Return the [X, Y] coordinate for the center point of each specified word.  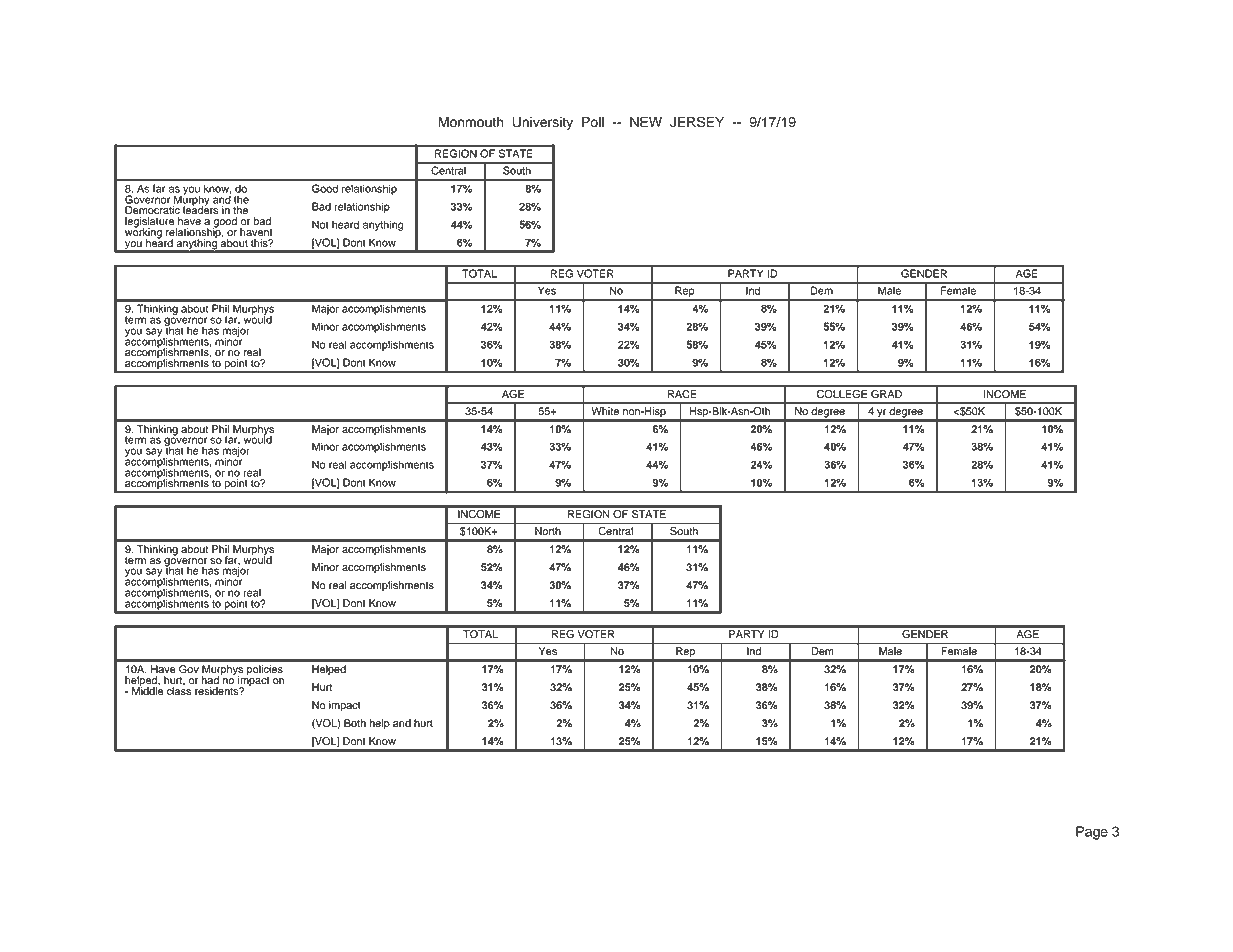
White [605, 411]
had [210, 680]
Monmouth [470, 122]
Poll [593, 122]
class [179, 690]
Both [355, 723]
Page [1092, 833]
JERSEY [697, 122]
